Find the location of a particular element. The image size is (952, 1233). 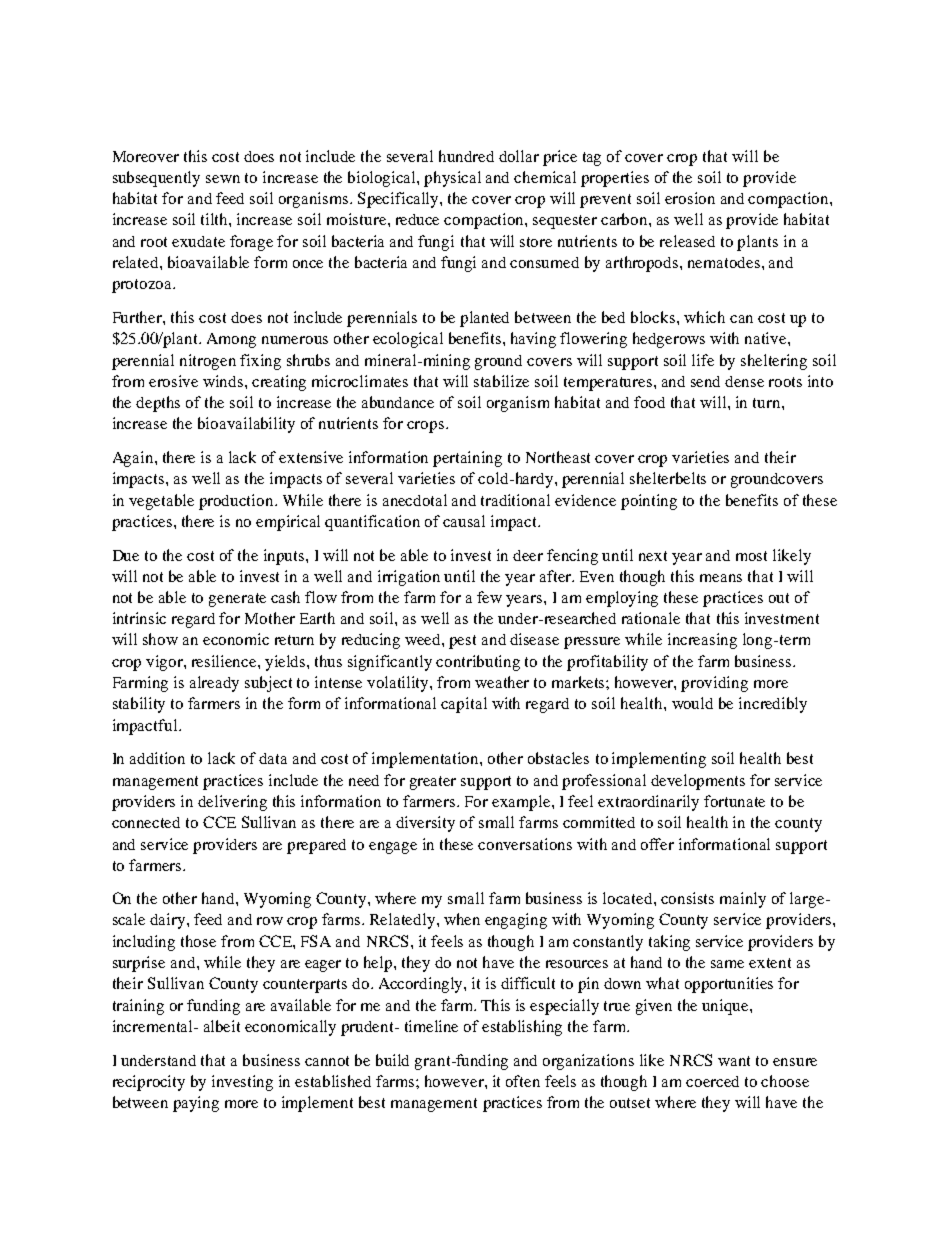

sewn is located at coordinates (223, 179).
